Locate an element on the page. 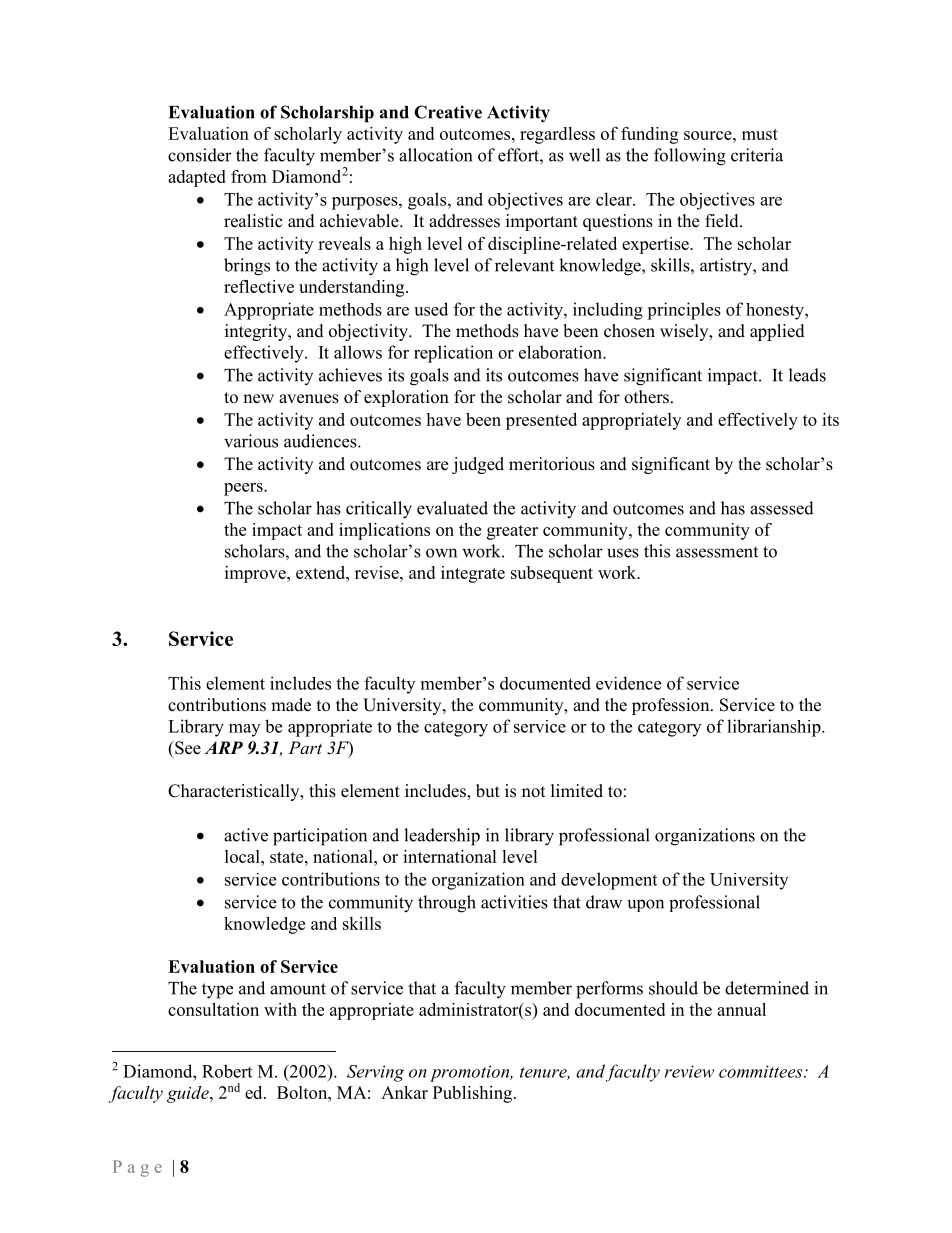  criteria is located at coordinates (757, 155).
